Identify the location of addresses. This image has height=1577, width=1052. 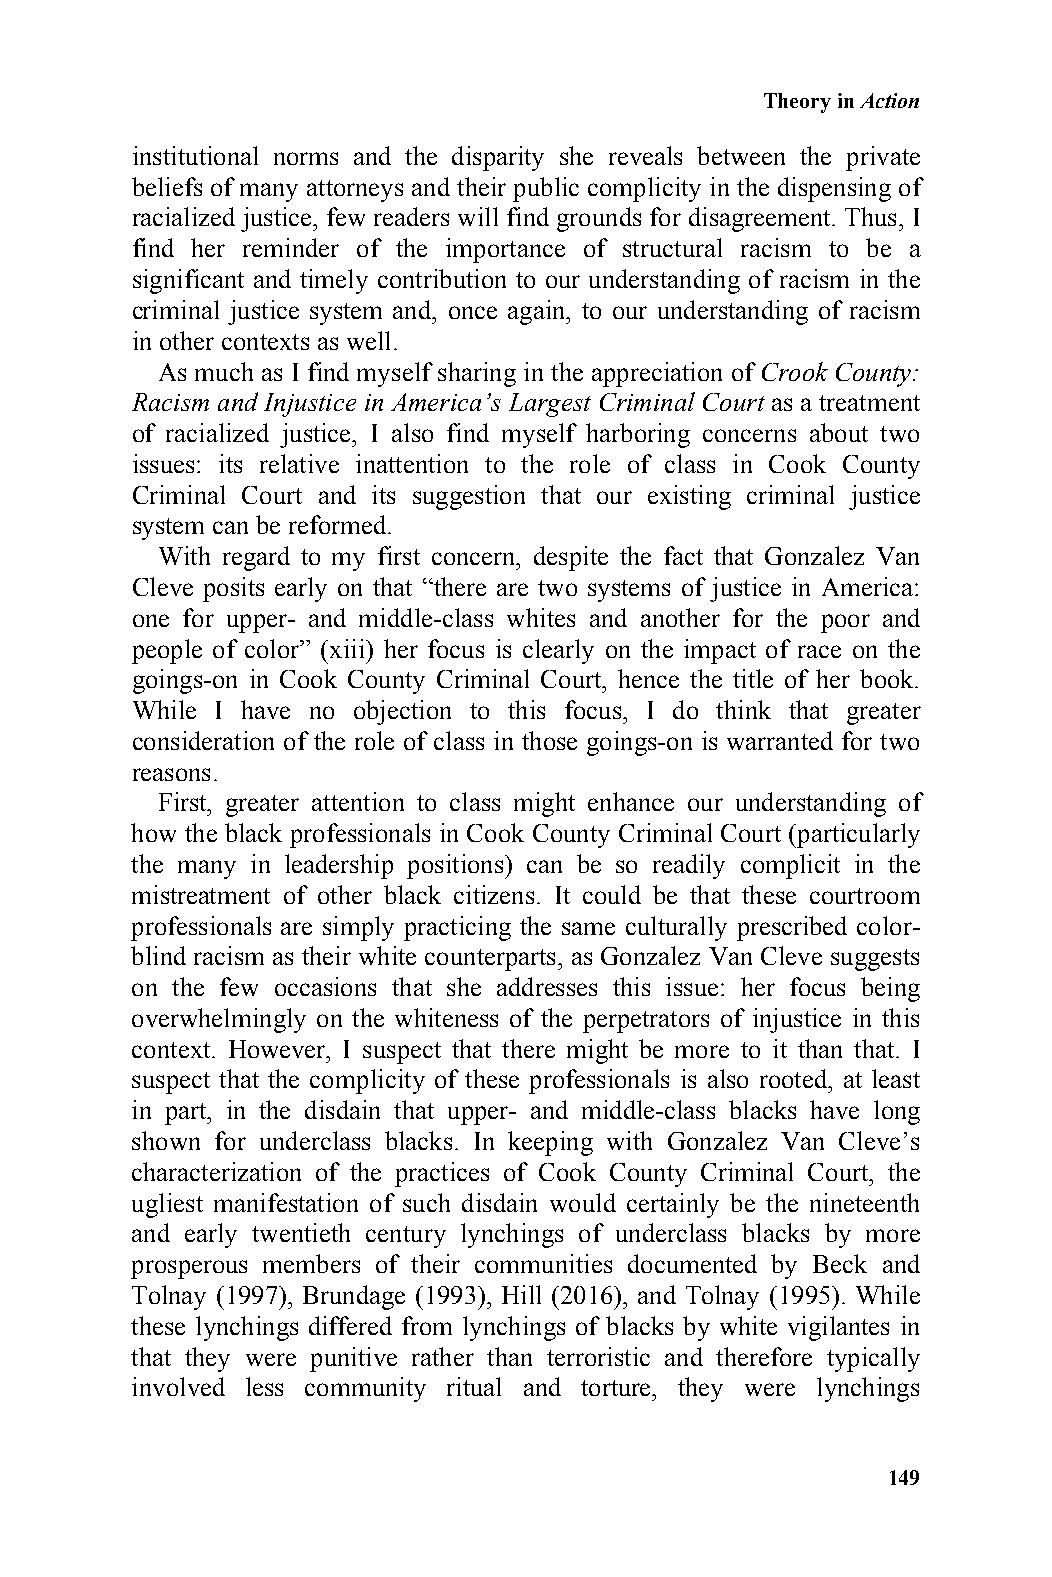
(547, 986).
